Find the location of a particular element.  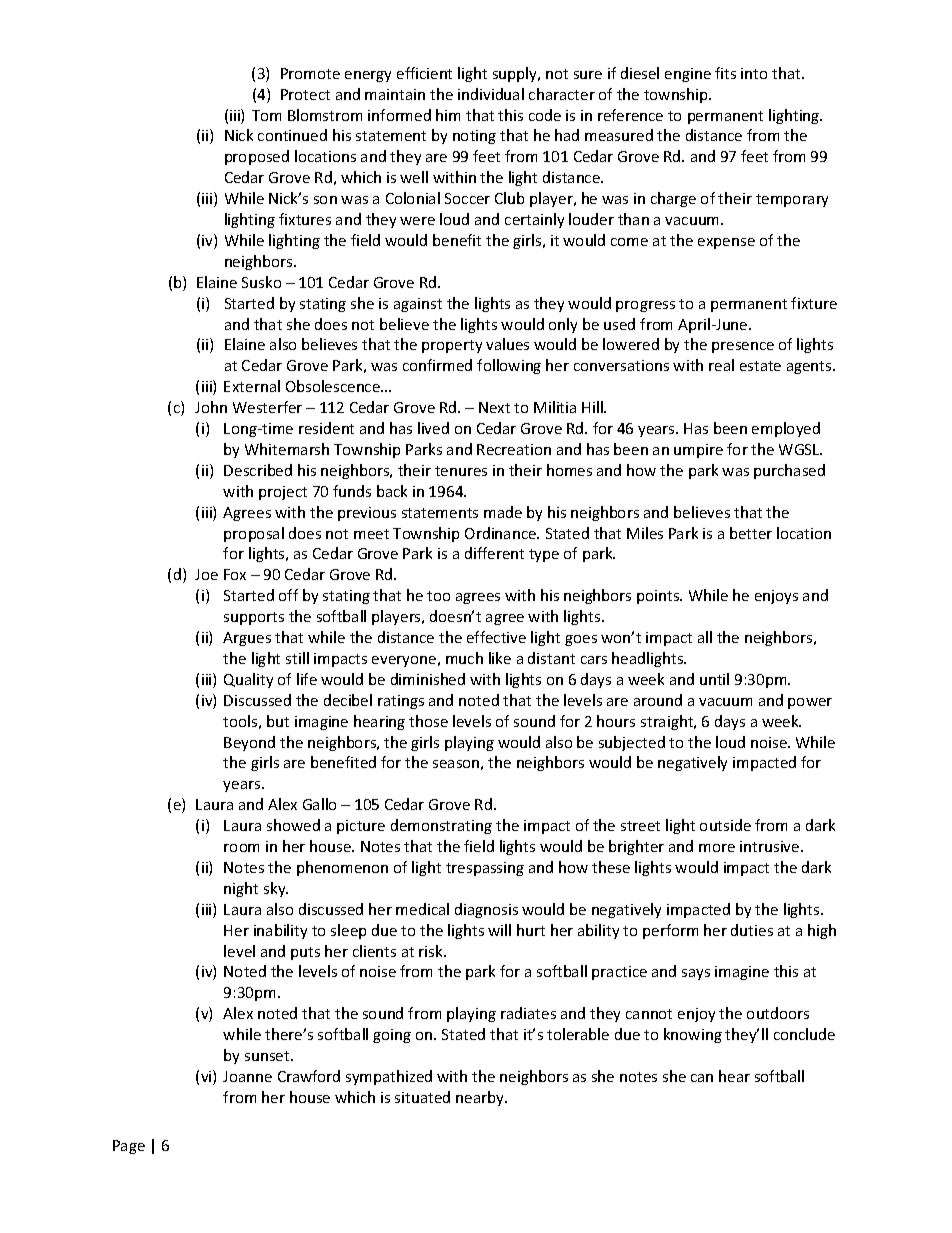

knowing is located at coordinates (693, 1035).
